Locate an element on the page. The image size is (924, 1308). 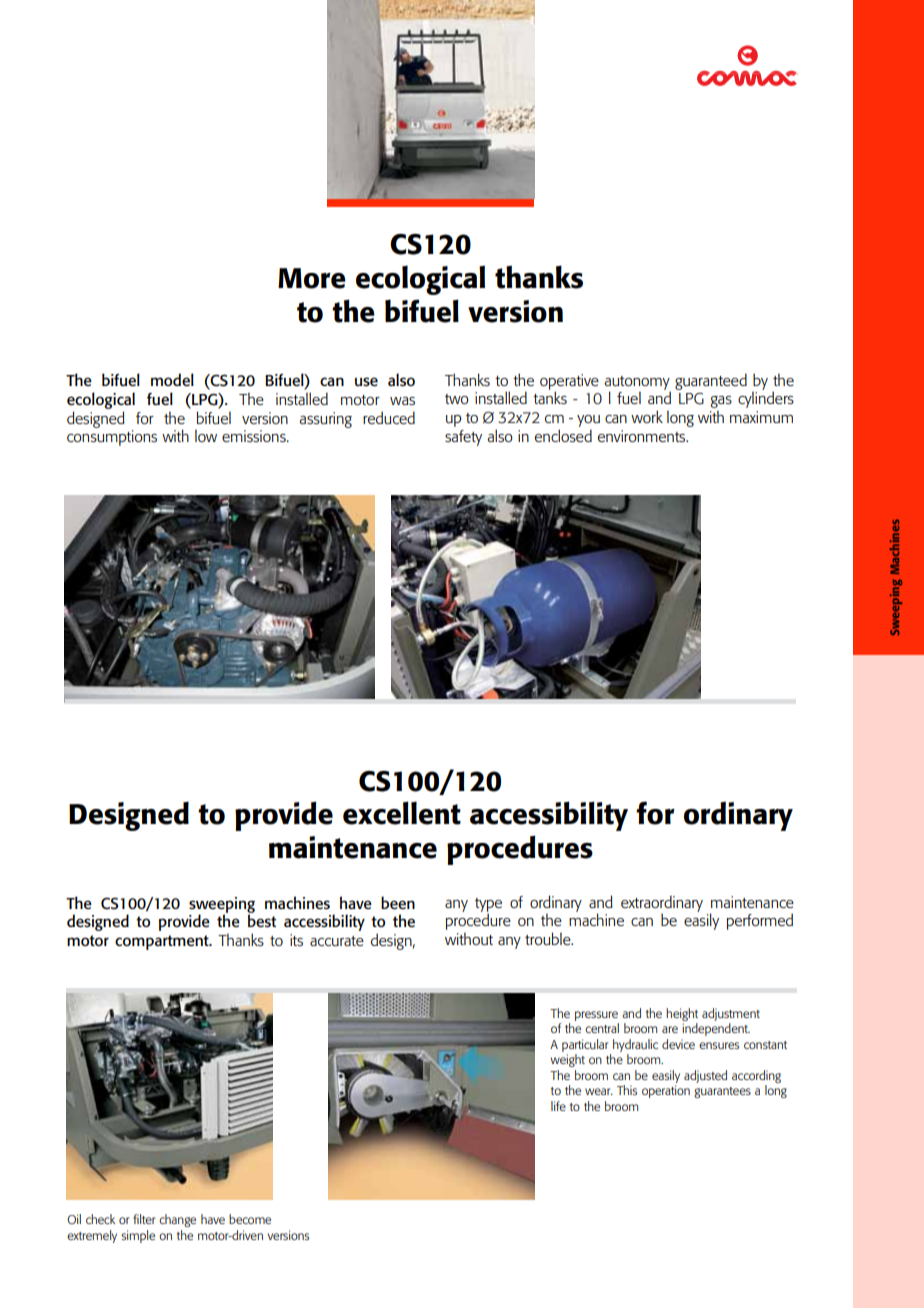
compartment is located at coordinates (163, 942).
